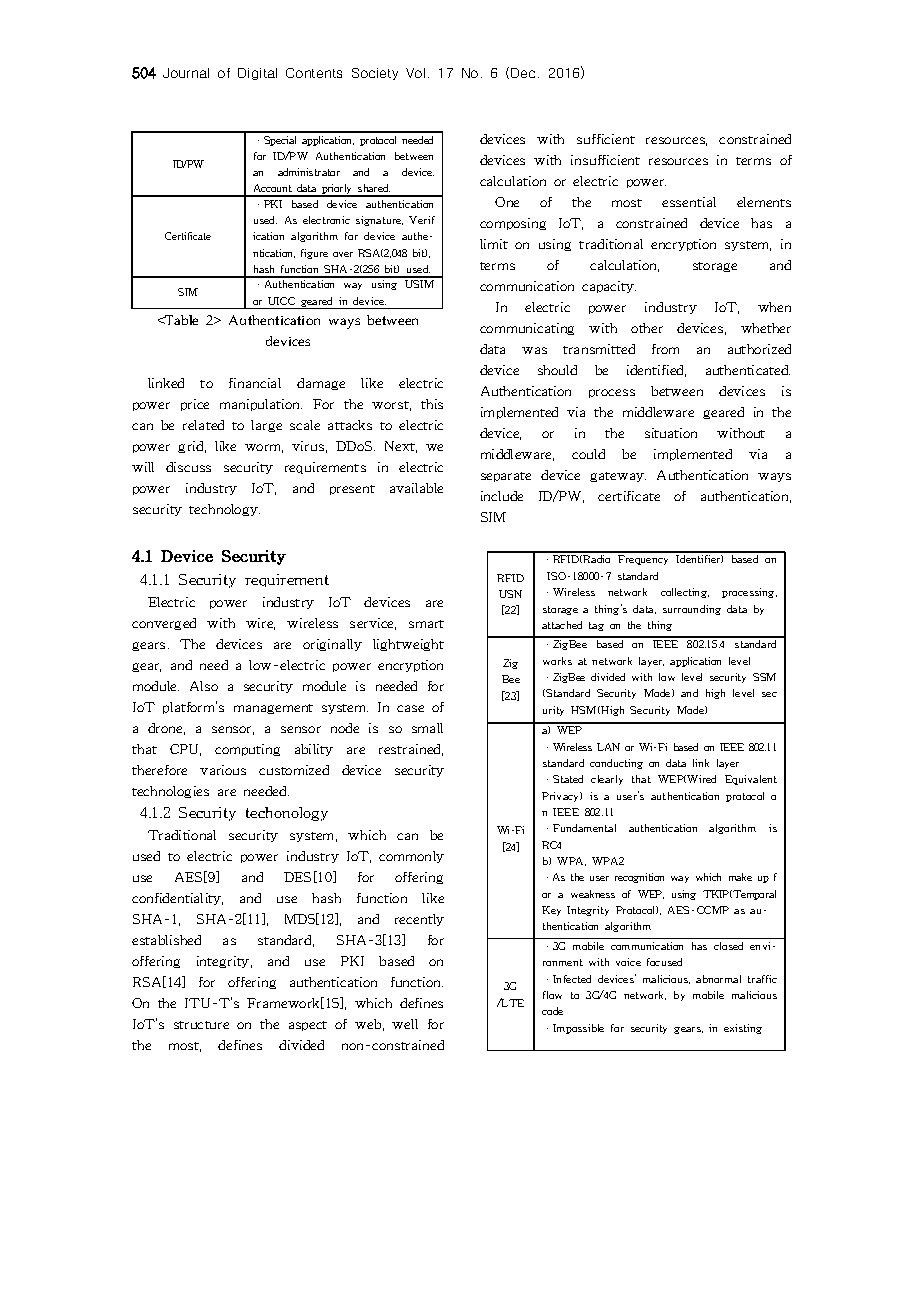  What do you see at coordinates (426, 624) in the image?
I see `smart` at bounding box center [426, 624].
